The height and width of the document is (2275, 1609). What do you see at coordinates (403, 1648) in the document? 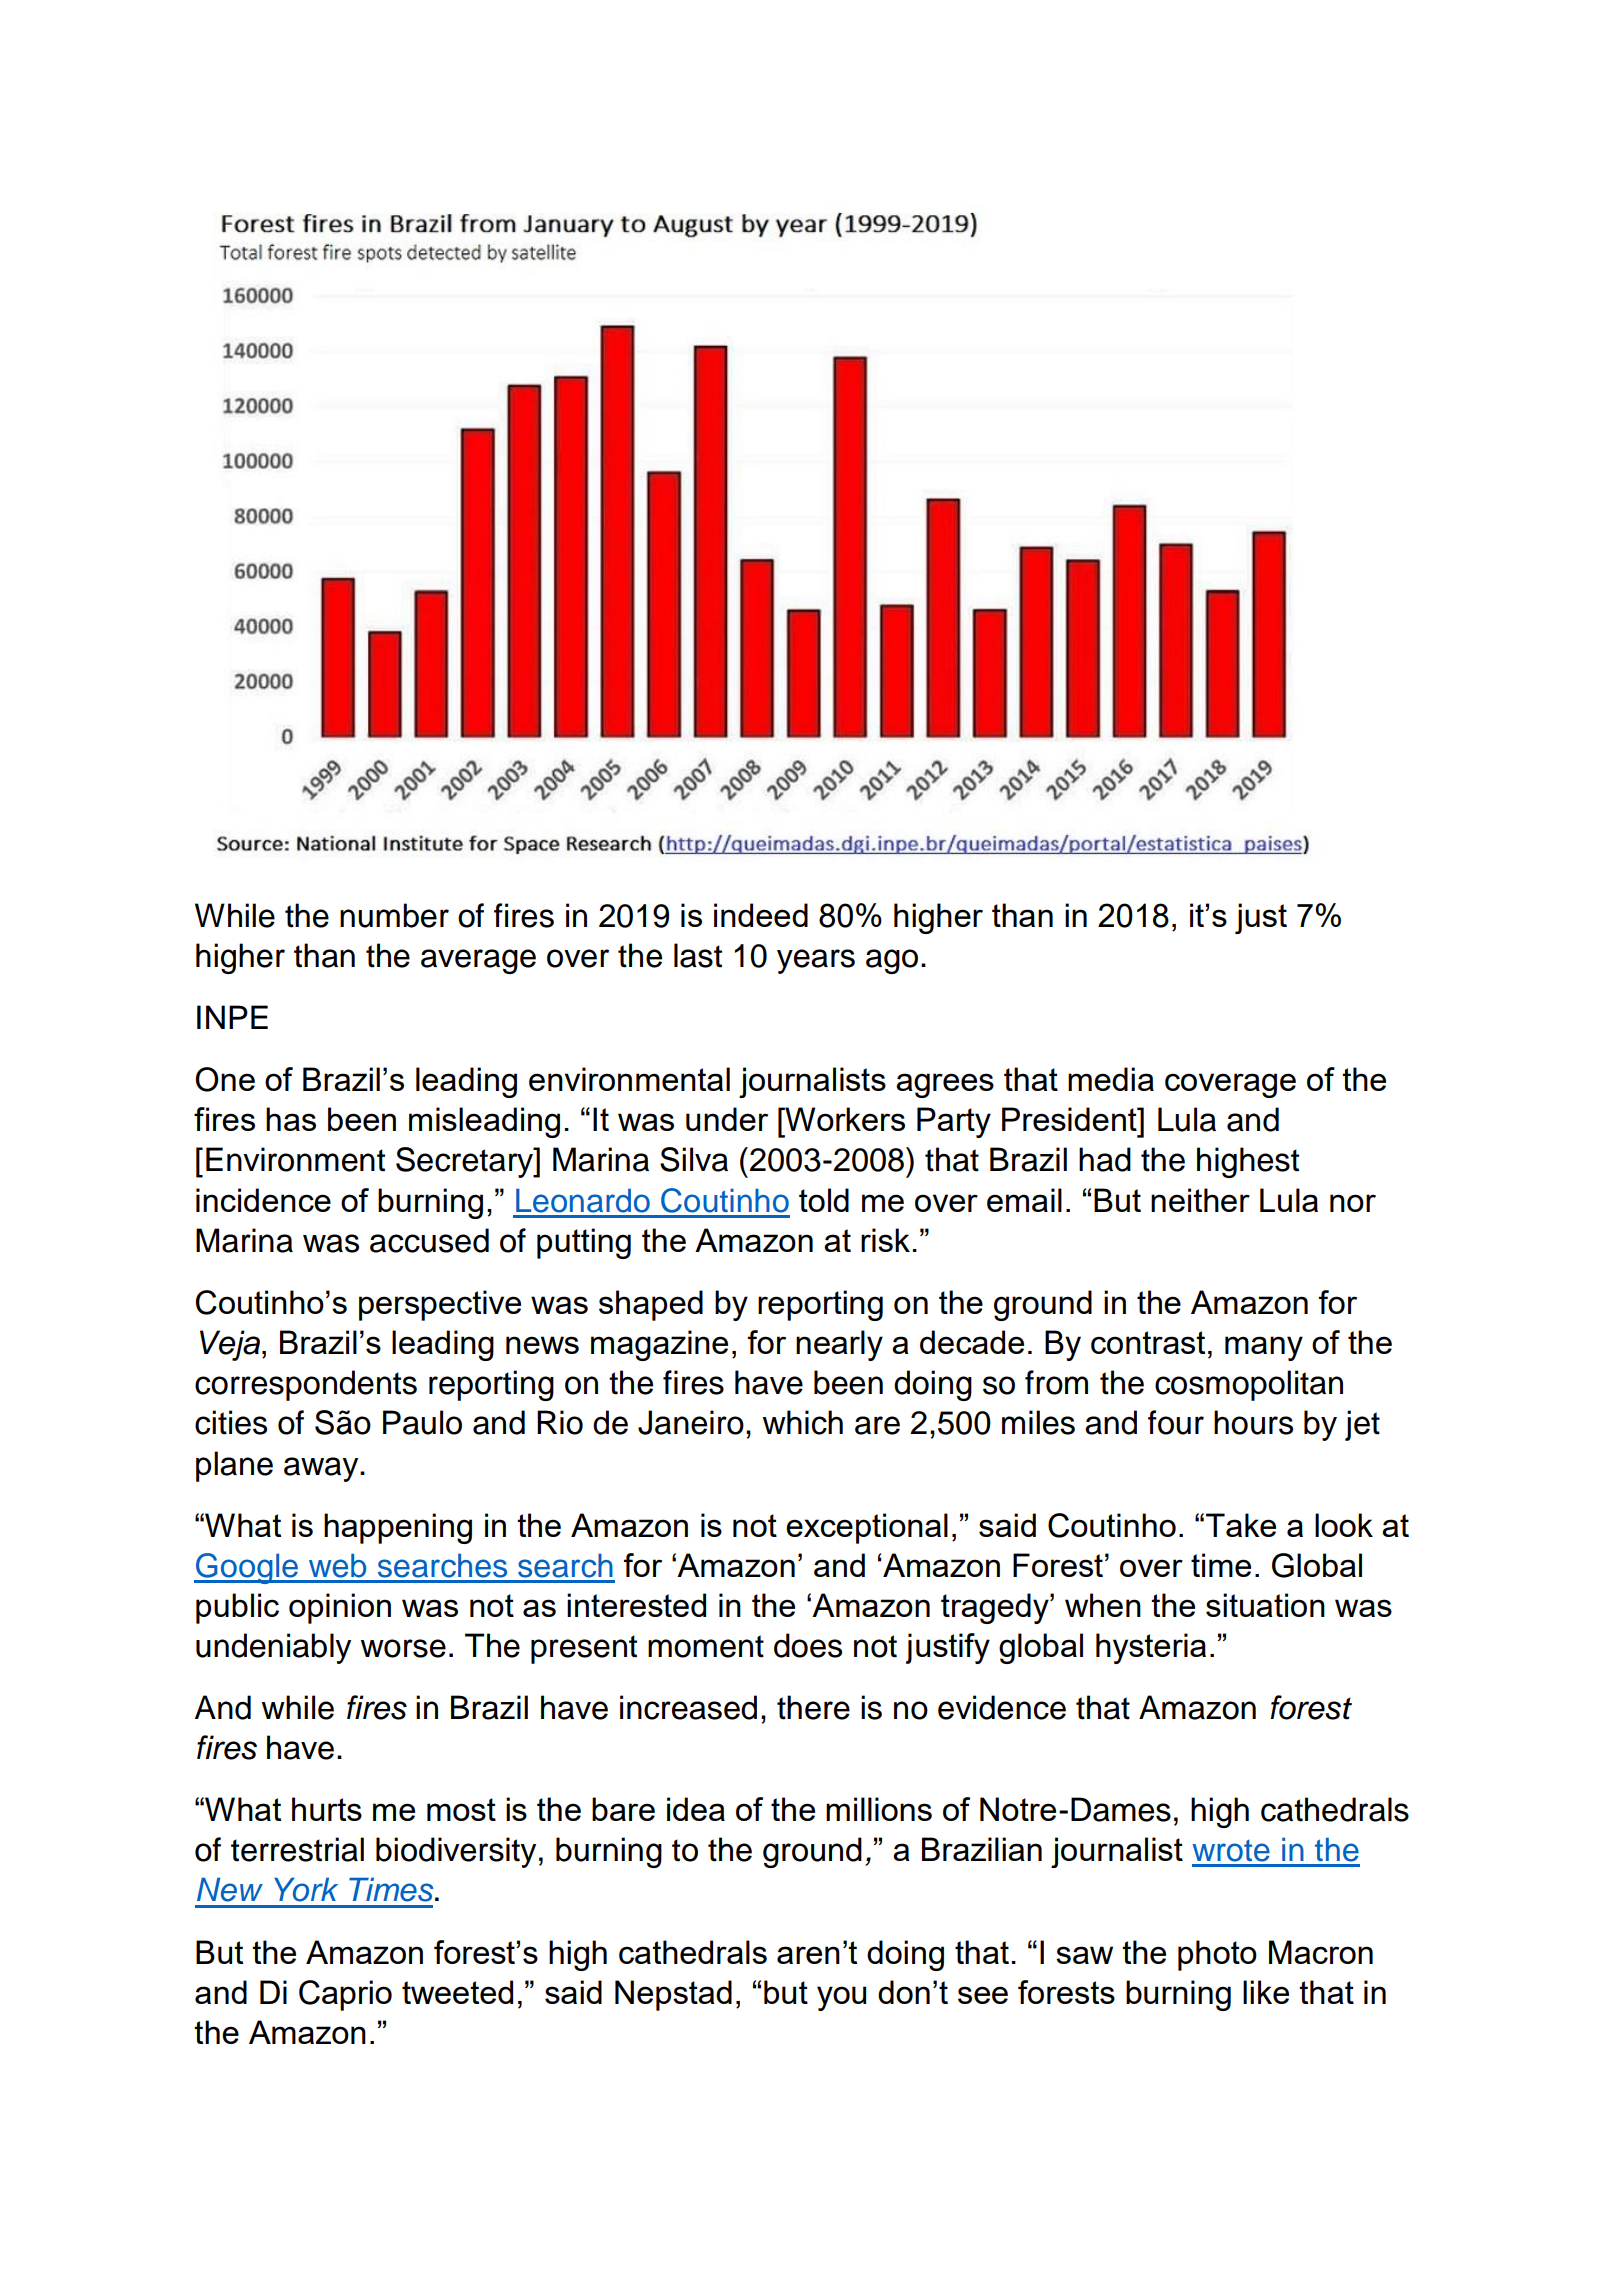
I see `worse` at bounding box center [403, 1648].
